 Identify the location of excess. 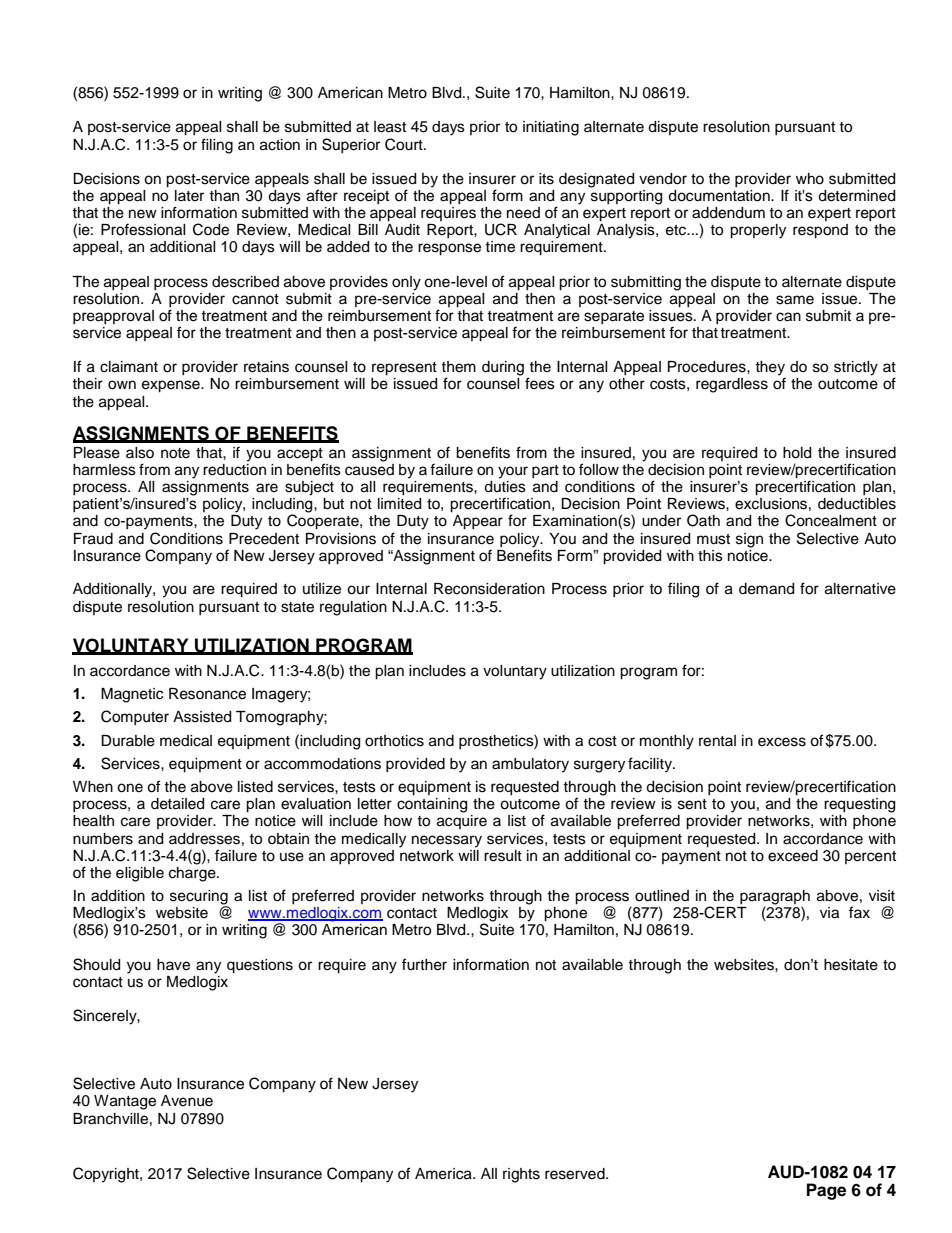
(782, 742).
